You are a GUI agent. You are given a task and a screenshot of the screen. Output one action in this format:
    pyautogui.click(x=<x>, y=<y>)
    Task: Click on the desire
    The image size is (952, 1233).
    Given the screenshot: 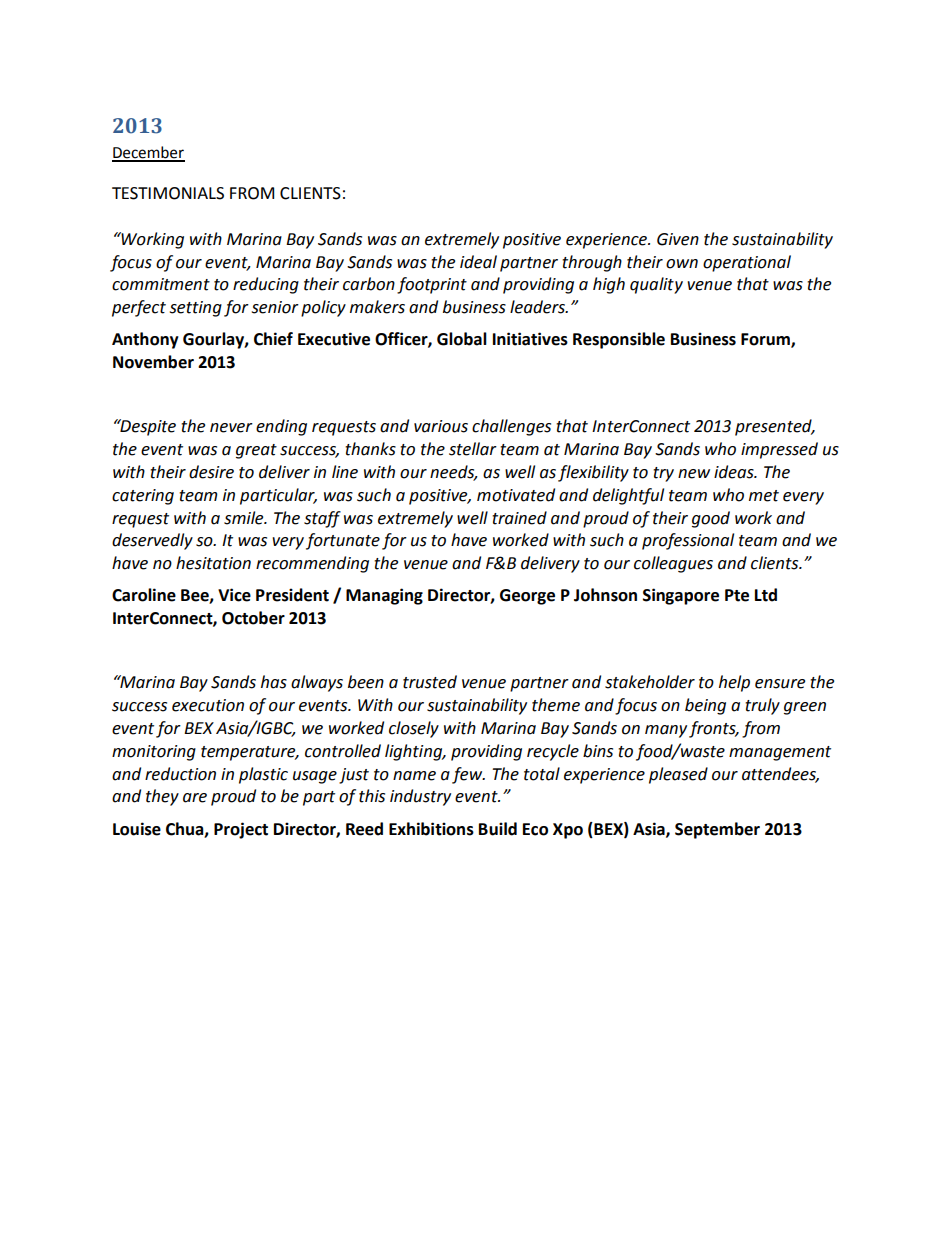 What is the action you would take?
    pyautogui.click(x=211, y=472)
